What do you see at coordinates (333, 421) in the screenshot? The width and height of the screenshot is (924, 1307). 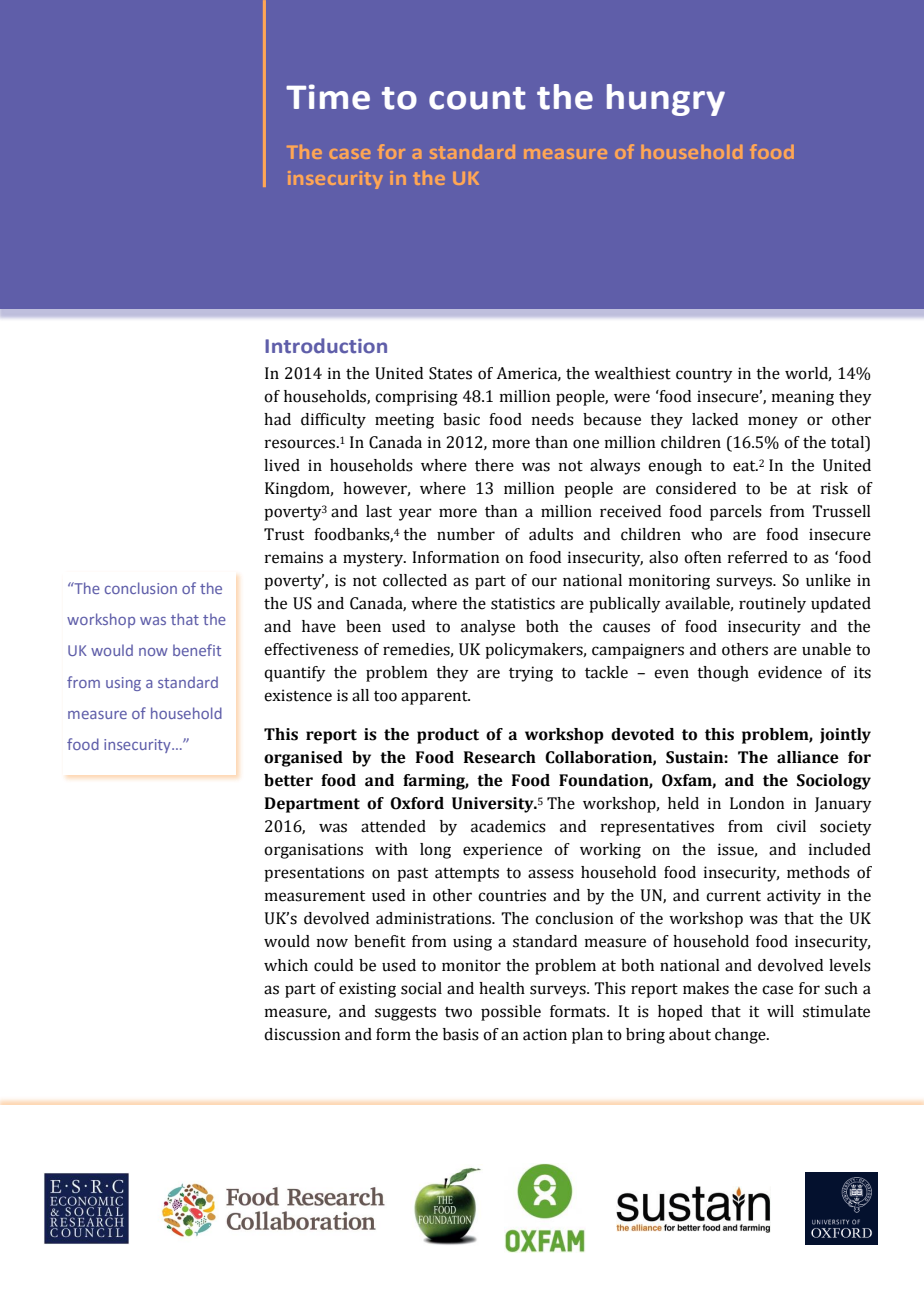 I see `difficulty` at bounding box center [333, 421].
